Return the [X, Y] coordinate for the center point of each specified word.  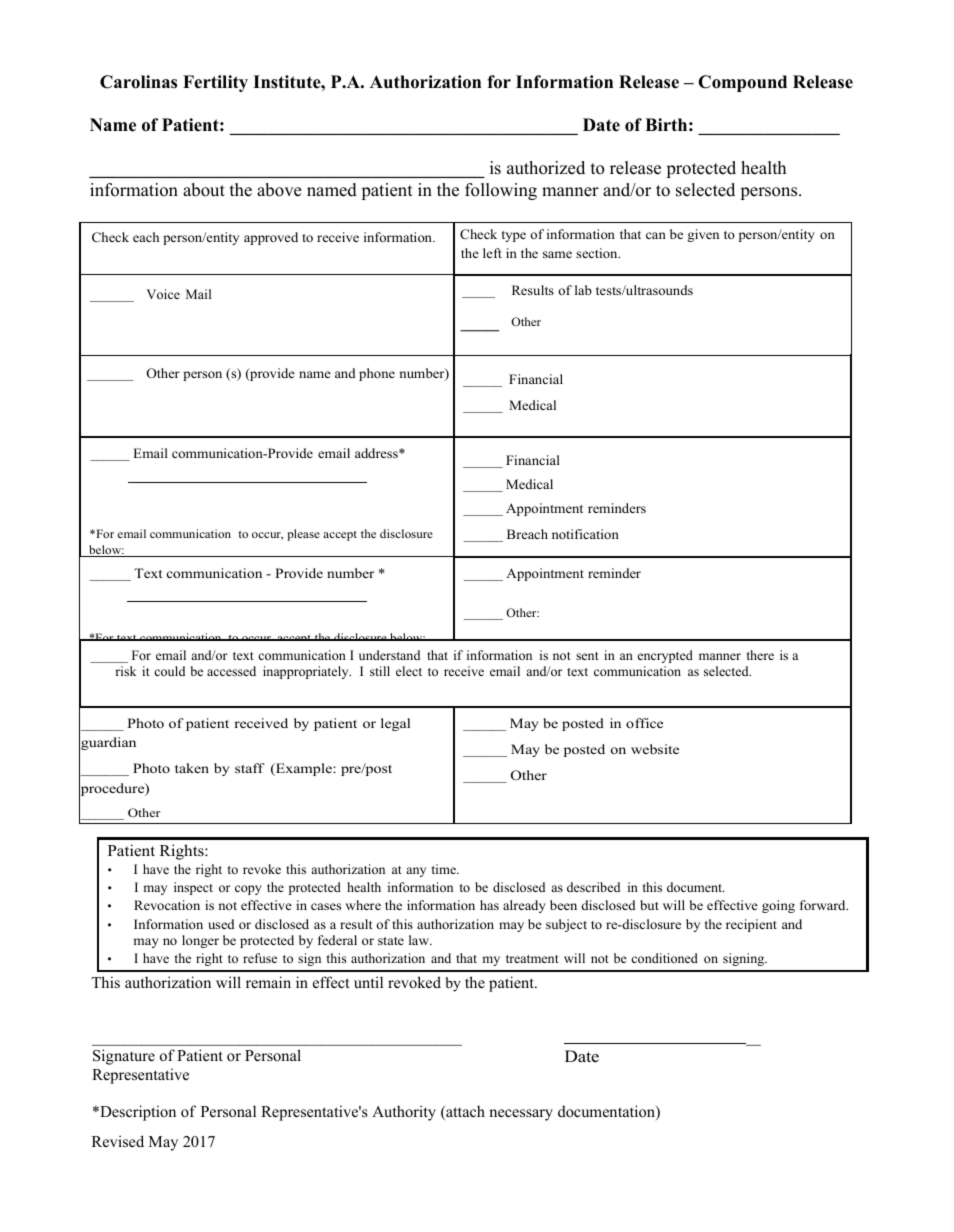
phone [377, 374]
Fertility [215, 83]
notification [585, 534]
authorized [546, 168]
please [303, 535]
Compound [742, 83]
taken [192, 768]
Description [137, 1113]
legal [395, 724]
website [655, 749]
